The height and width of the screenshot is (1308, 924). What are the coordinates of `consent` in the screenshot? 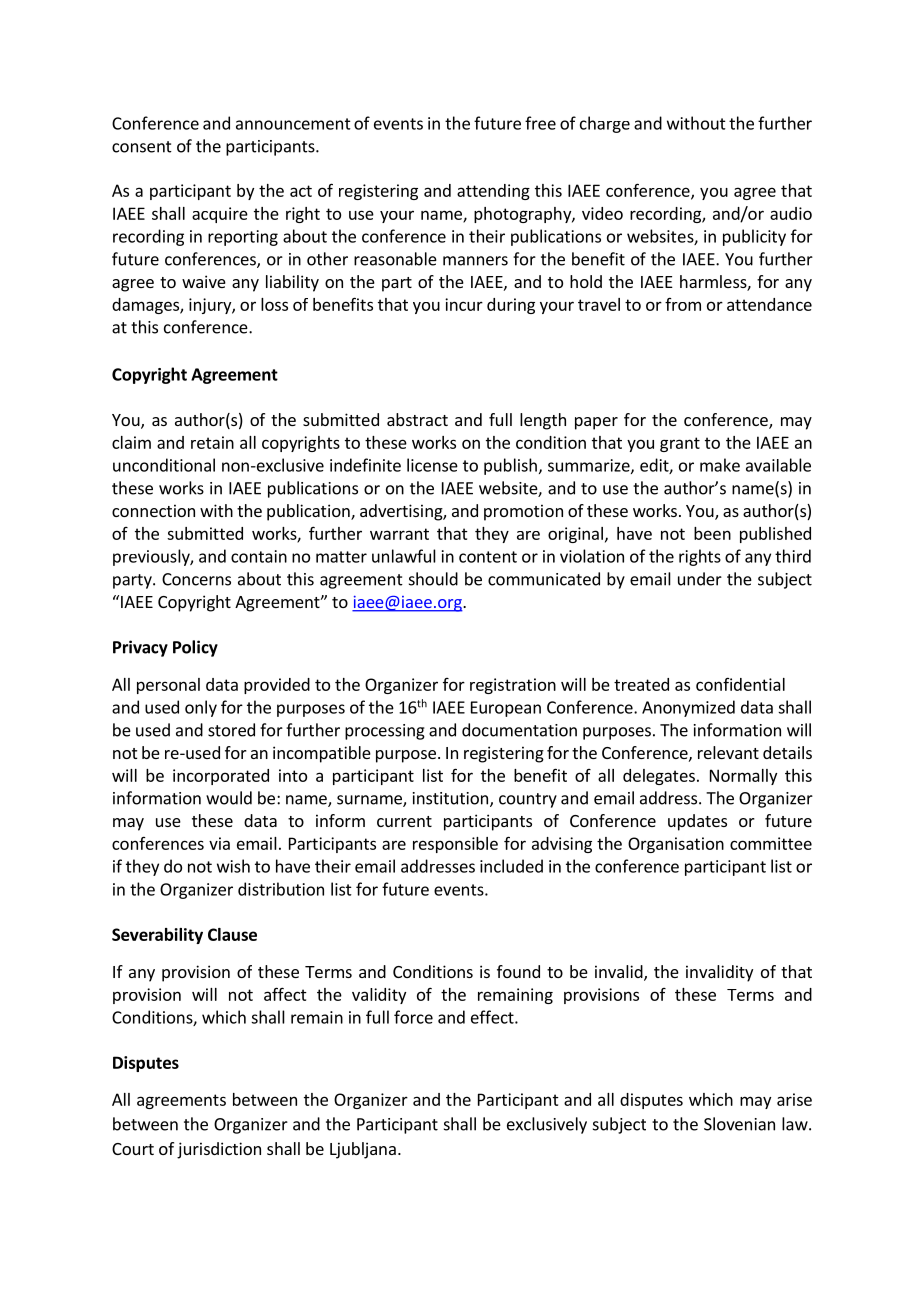 It's located at (142, 147).
